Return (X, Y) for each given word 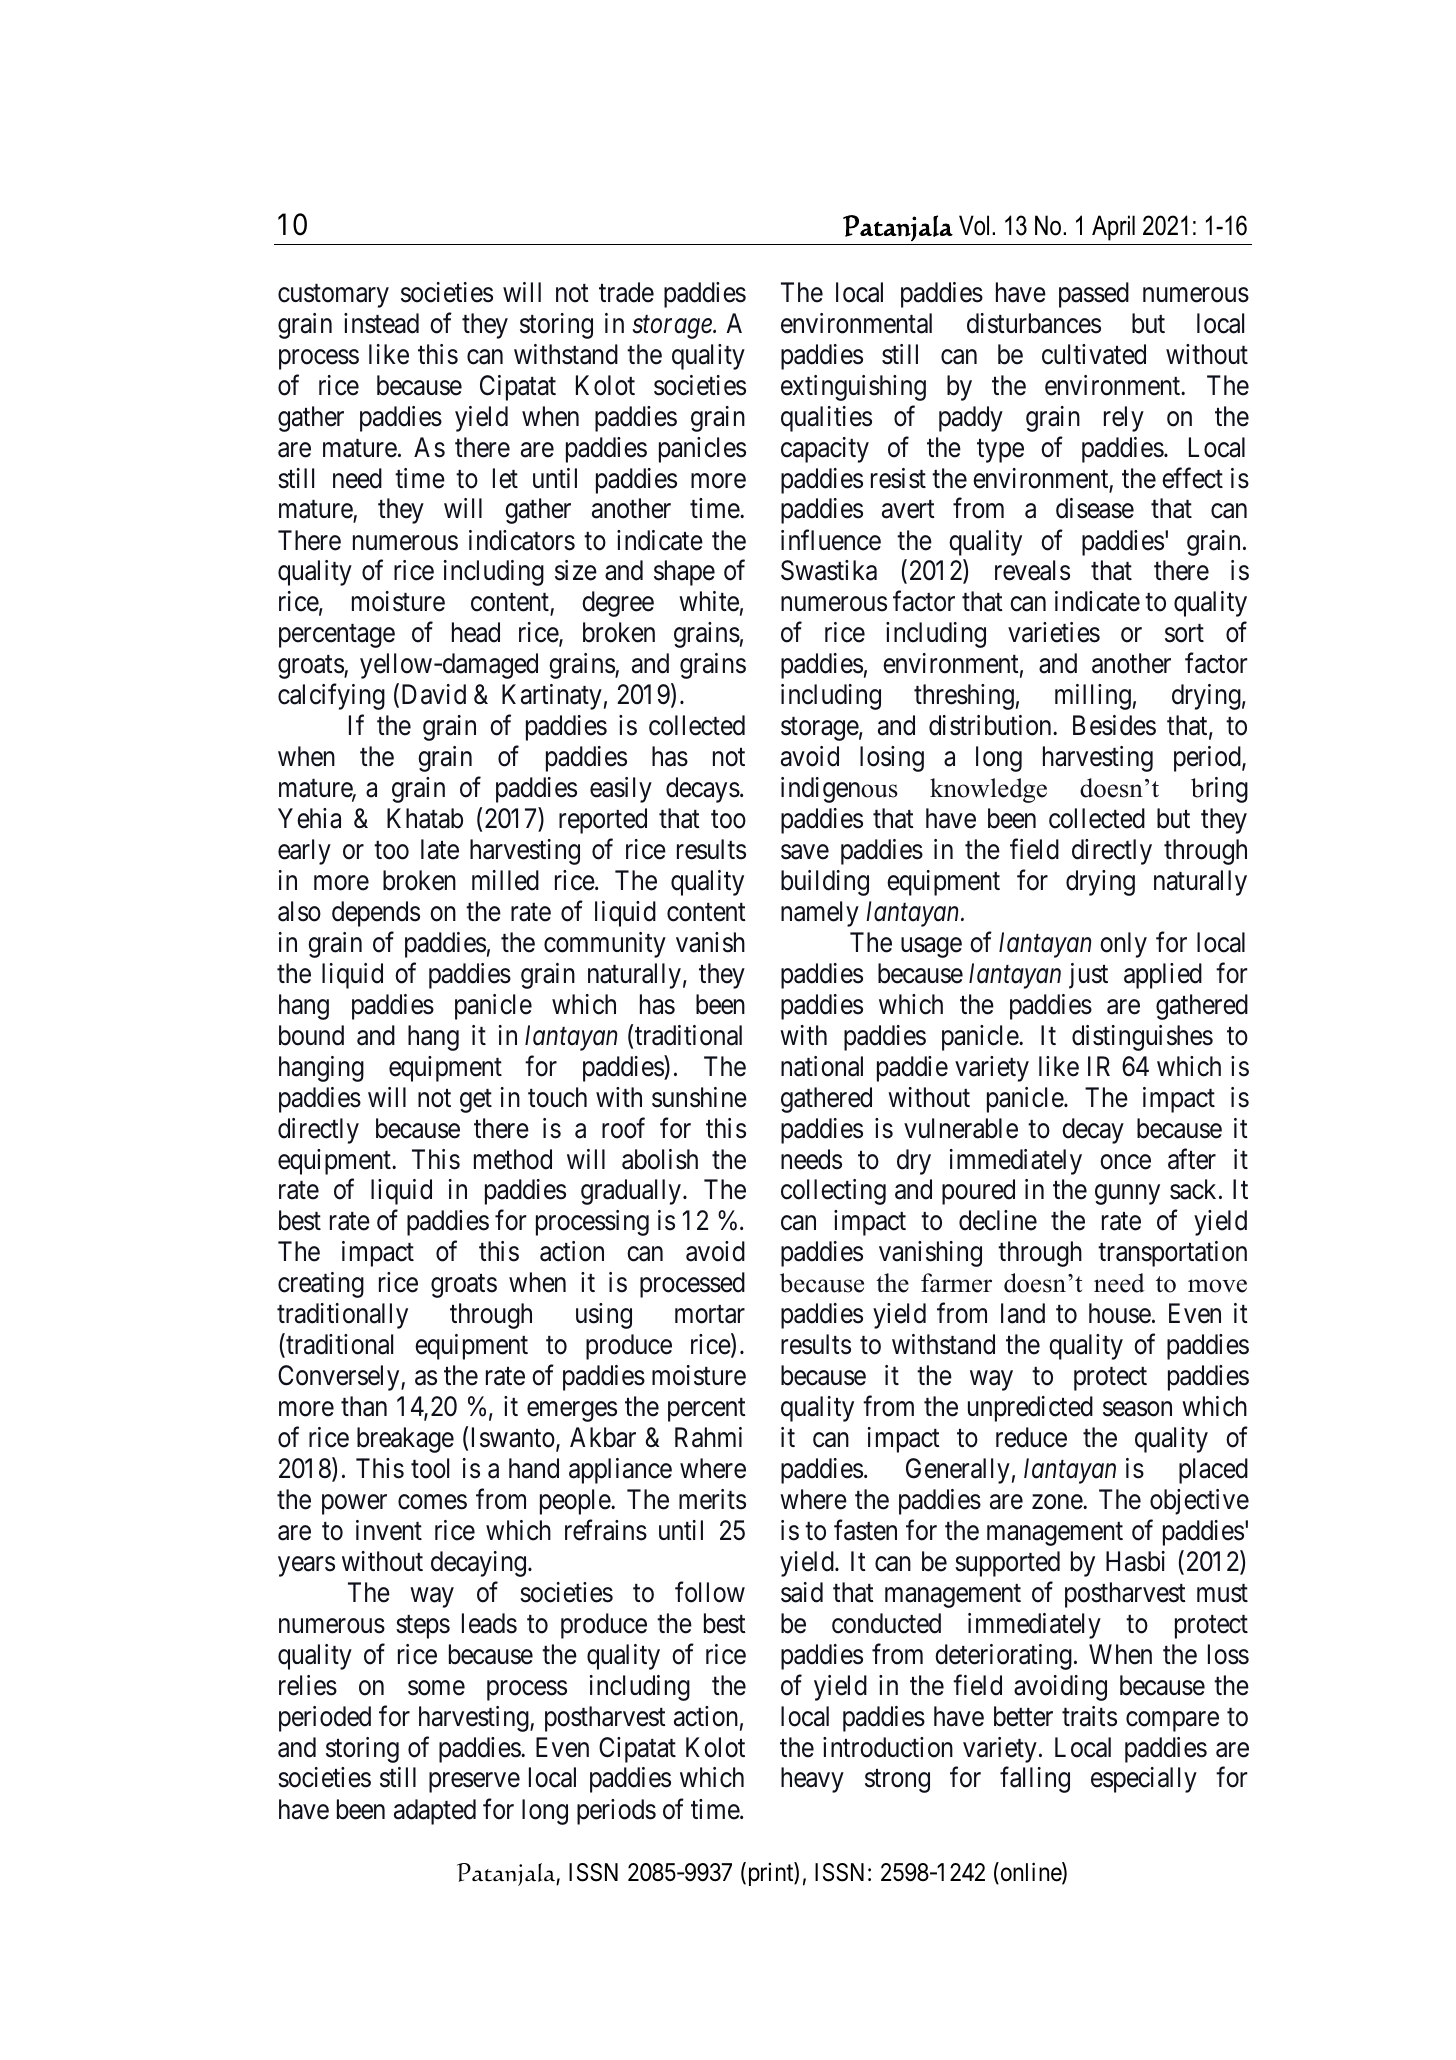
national (822, 1066)
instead (381, 323)
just (1088, 976)
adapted (435, 1812)
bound (311, 1035)
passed (1094, 295)
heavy (812, 1780)
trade (626, 292)
